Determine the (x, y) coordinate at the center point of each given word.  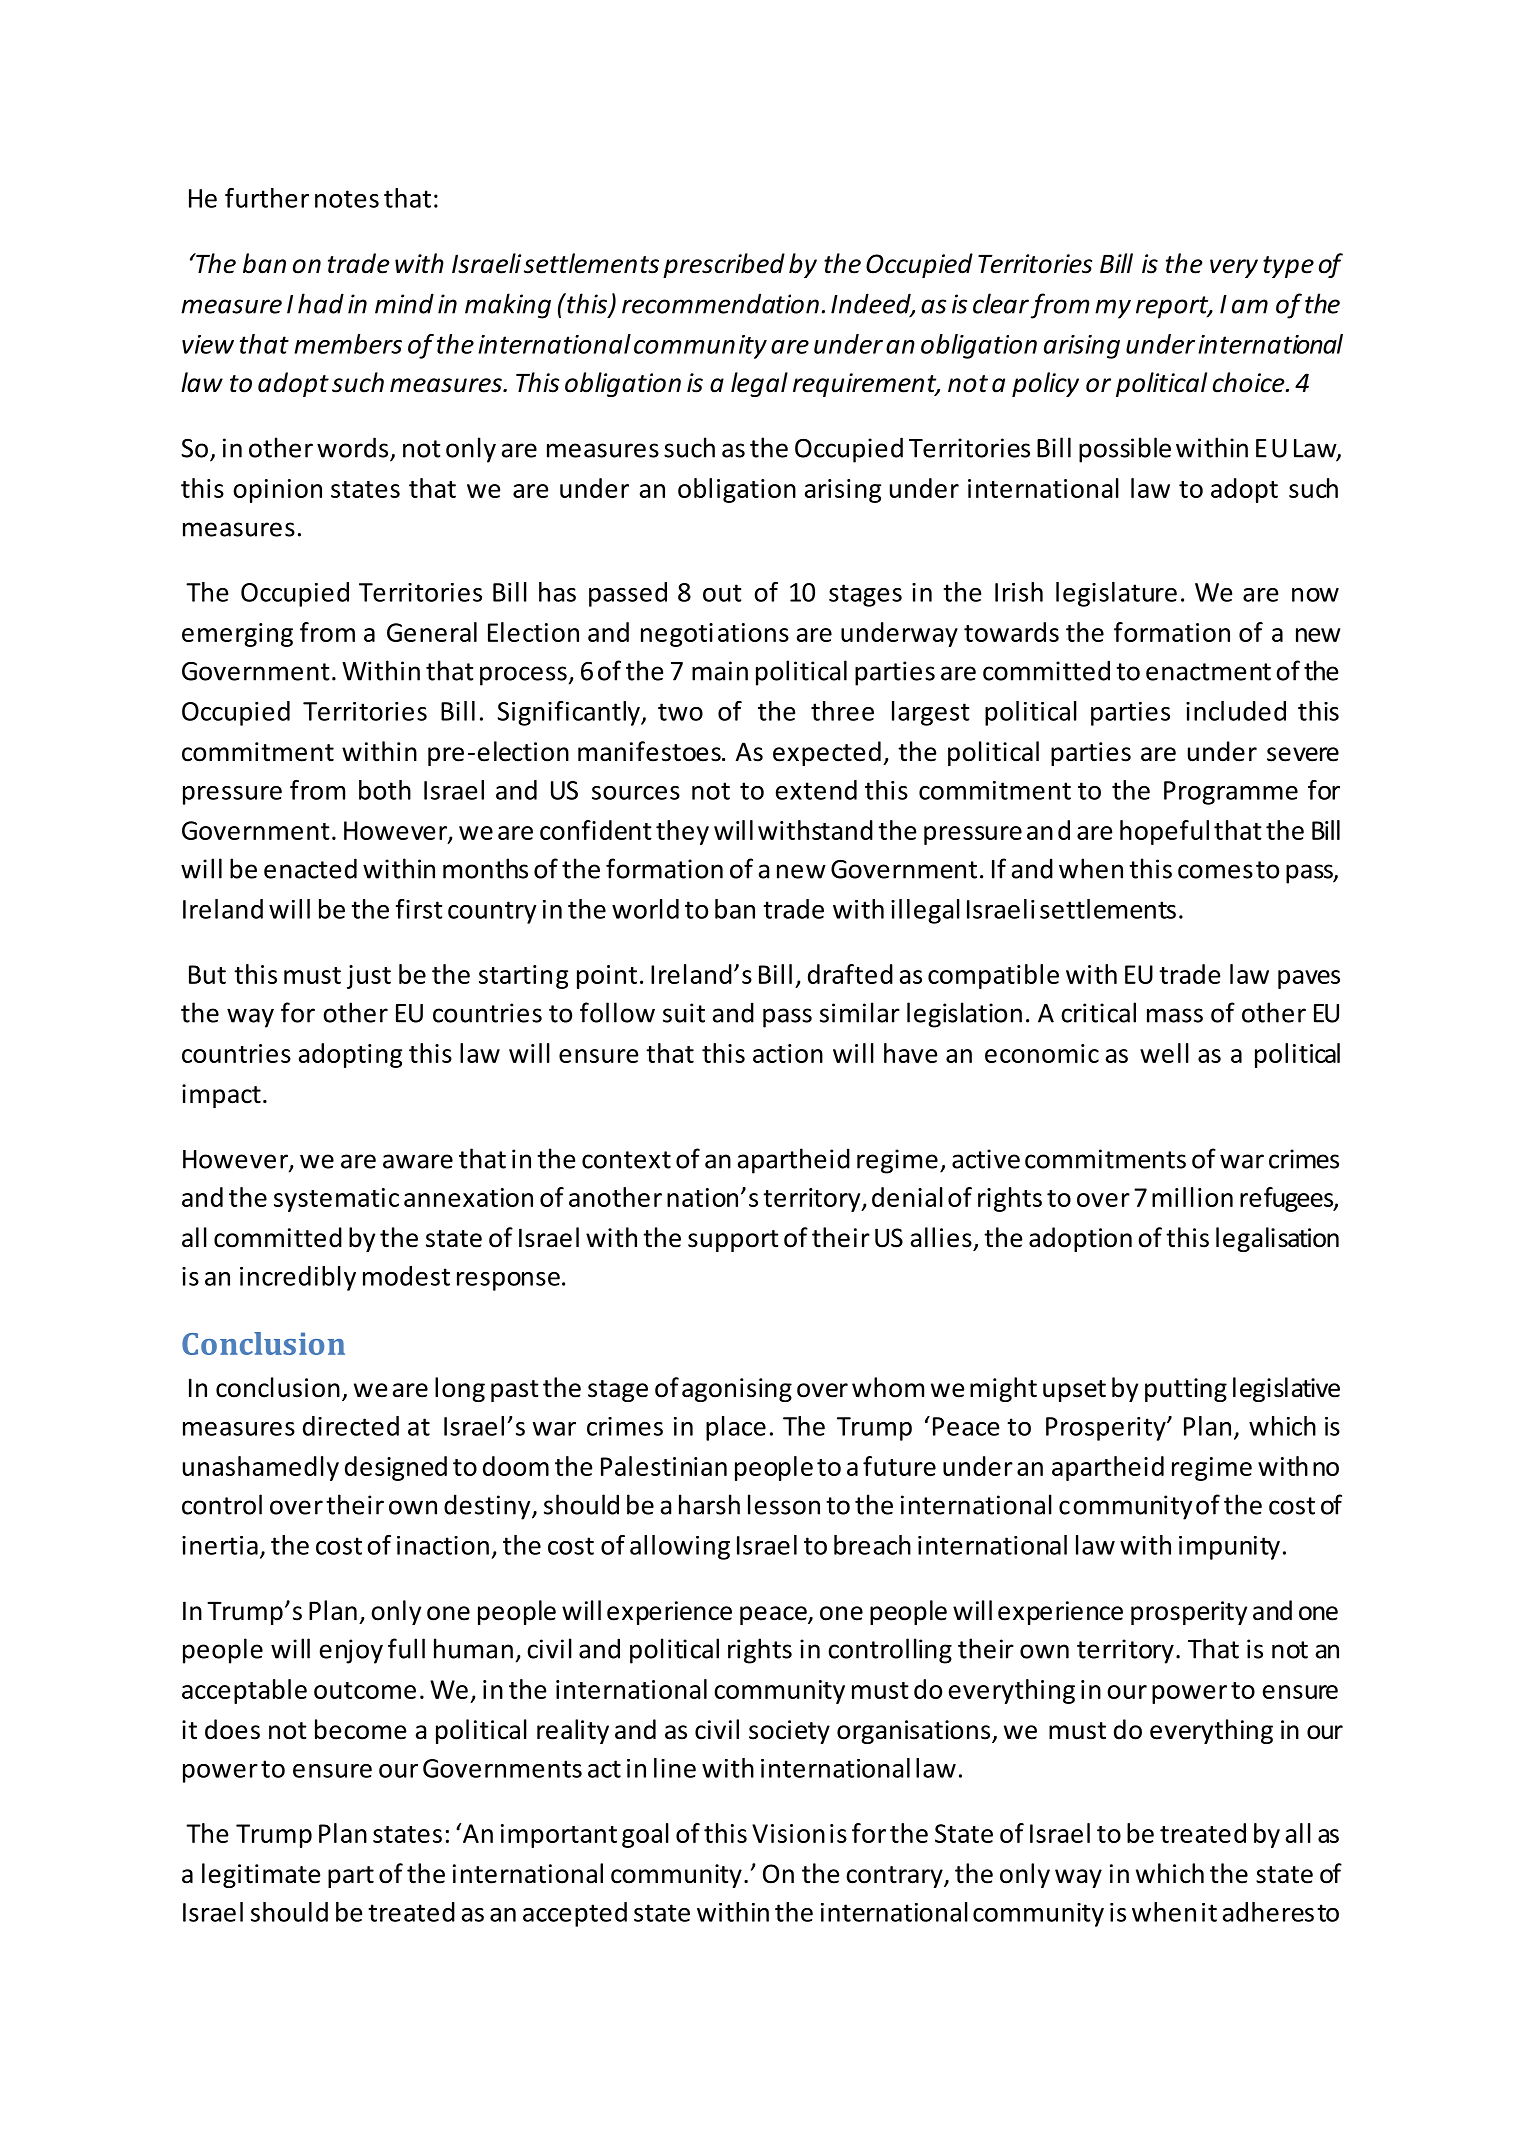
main (720, 671)
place (736, 1428)
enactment (1208, 672)
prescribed (724, 265)
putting (1186, 1390)
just (369, 977)
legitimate (261, 1875)
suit (684, 1013)
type (1288, 267)
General (432, 632)
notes (347, 199)
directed (351, 1426)
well (1164, 1053)
